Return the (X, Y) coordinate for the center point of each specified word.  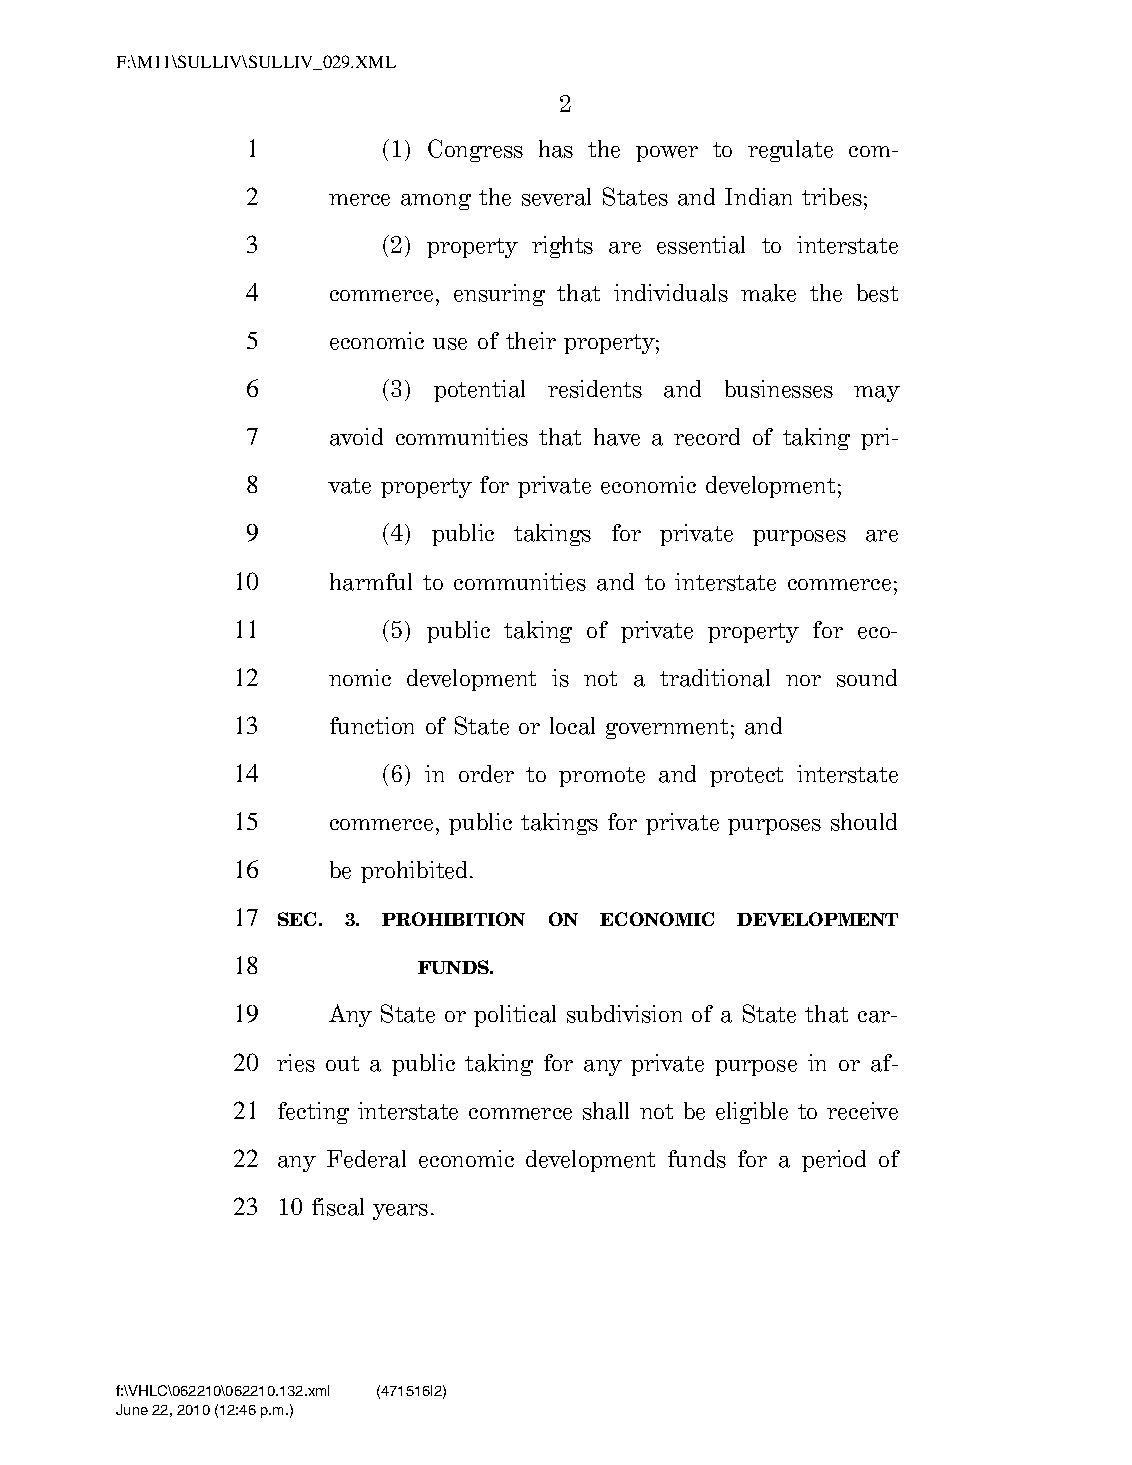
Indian (758, 197)
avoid (356, 437)
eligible (752, 1113)
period (834, 1161)
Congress (475, 150)
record (707, 437)
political (515, 1016)
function (372, 725)
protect (746, 777)
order (486, 774)
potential (479, 391)
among (436, 202)
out (342, 1063)
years (400, 1212)
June (132, 1409)
